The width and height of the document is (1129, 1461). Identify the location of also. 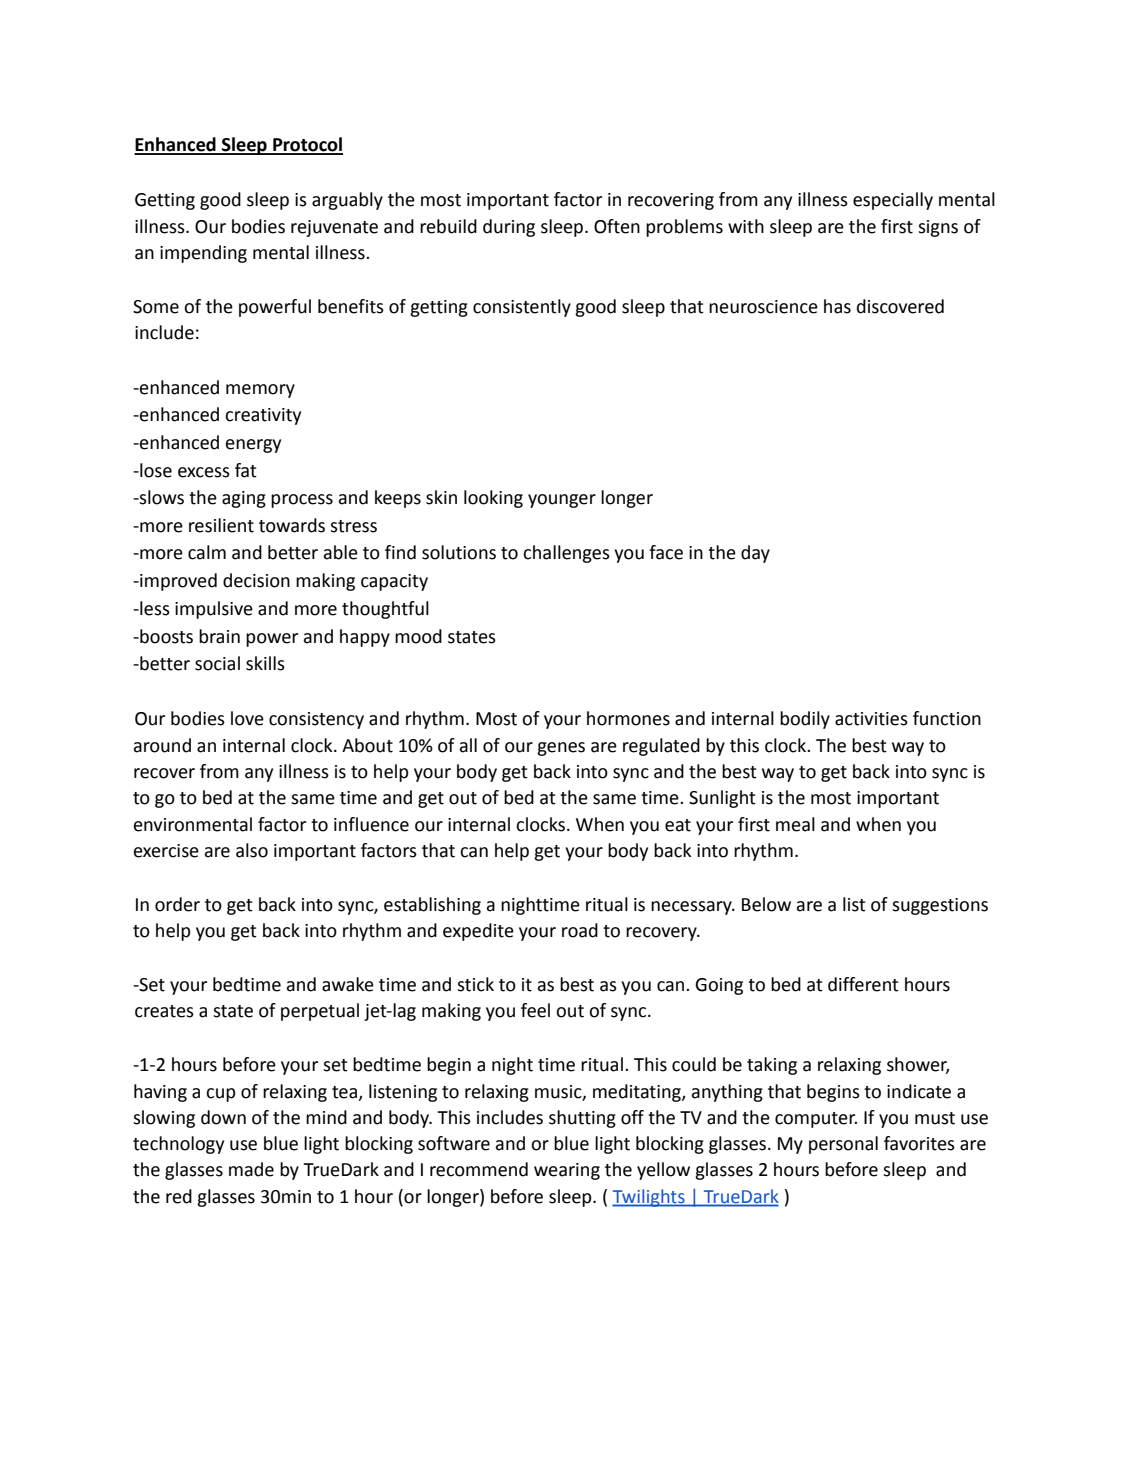
(252, 850).
